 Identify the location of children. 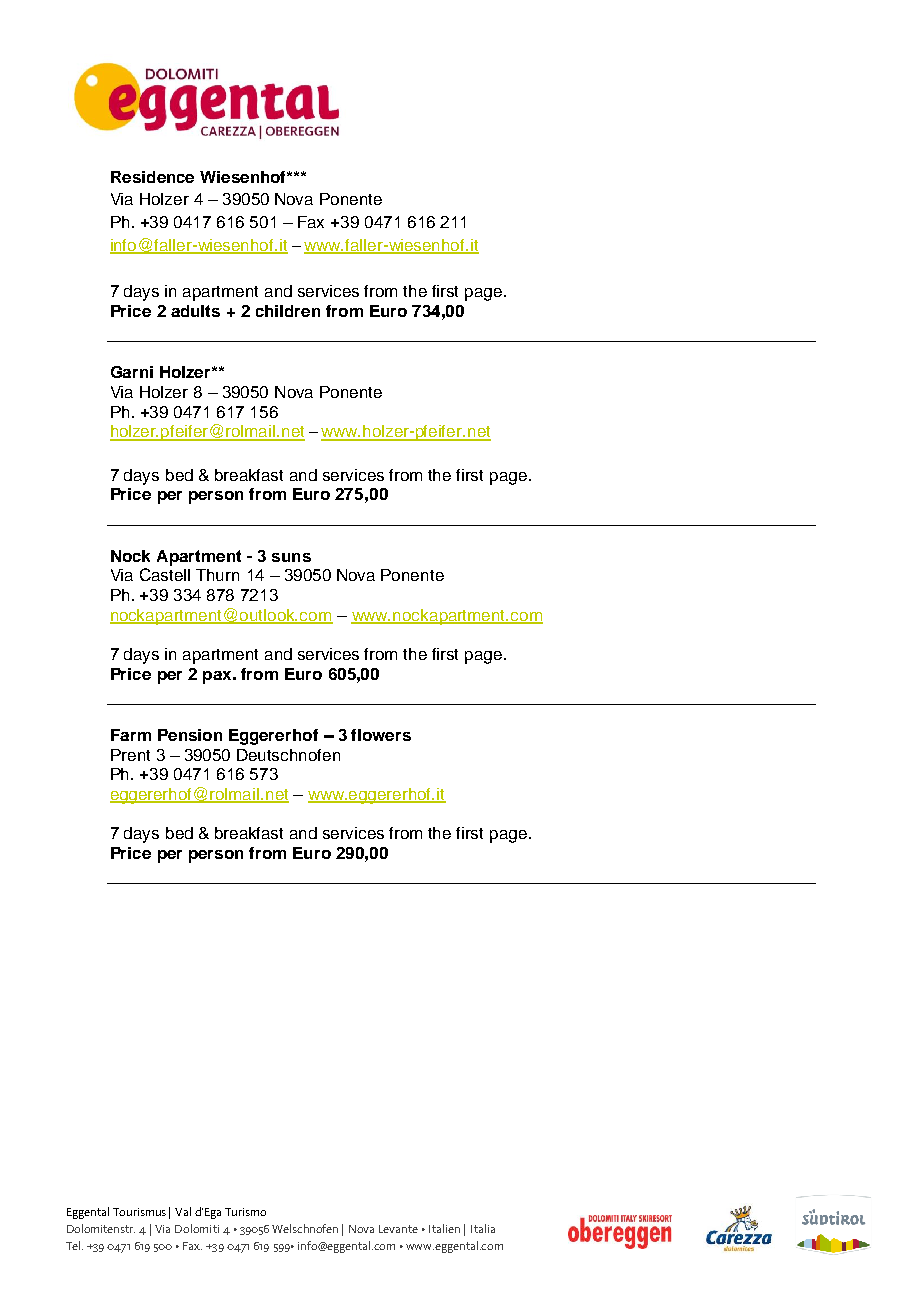
(288, 311).
